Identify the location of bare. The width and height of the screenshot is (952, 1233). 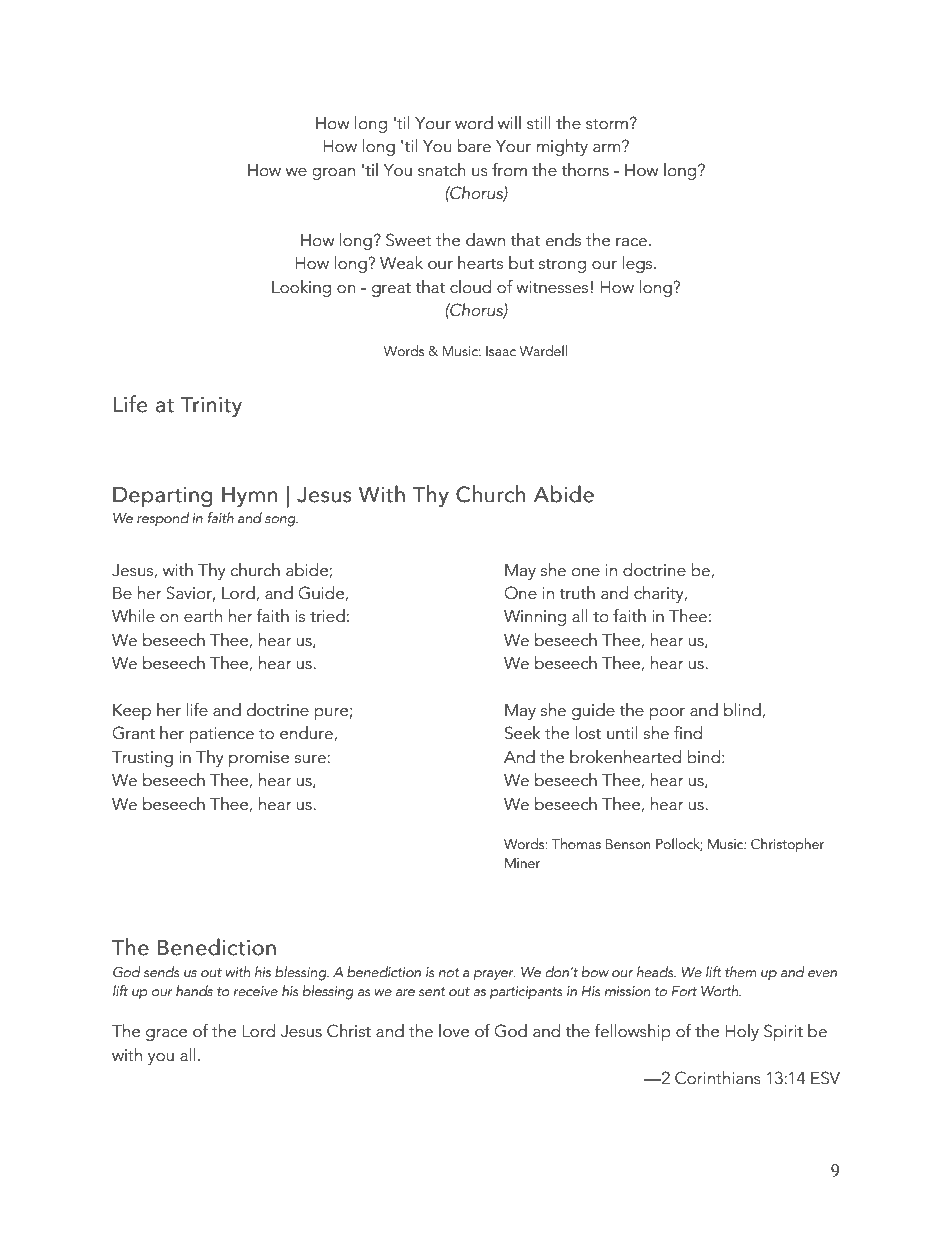
(474, 146).
